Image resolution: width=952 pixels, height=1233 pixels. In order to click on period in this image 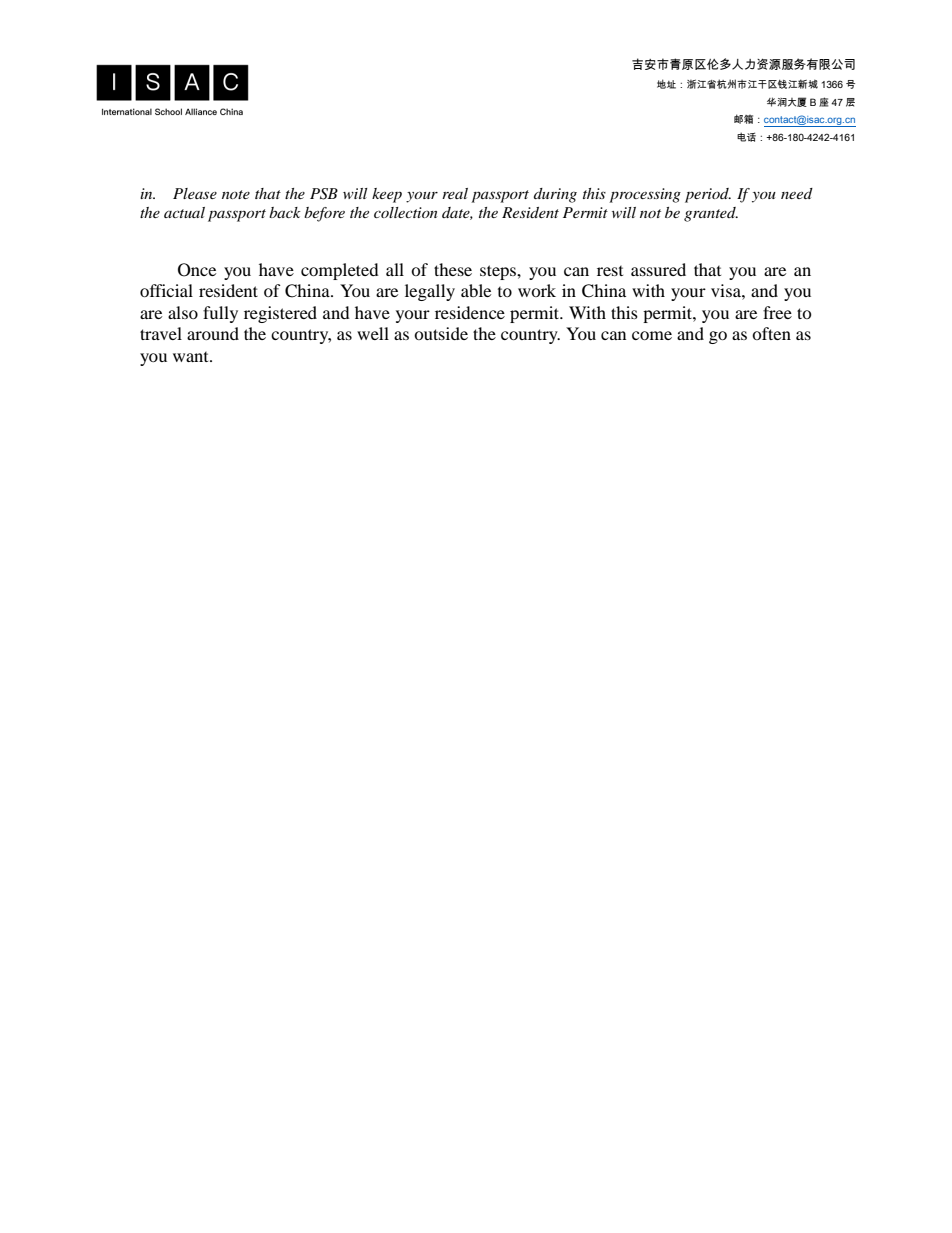, I will do `click(708, 195)`.
